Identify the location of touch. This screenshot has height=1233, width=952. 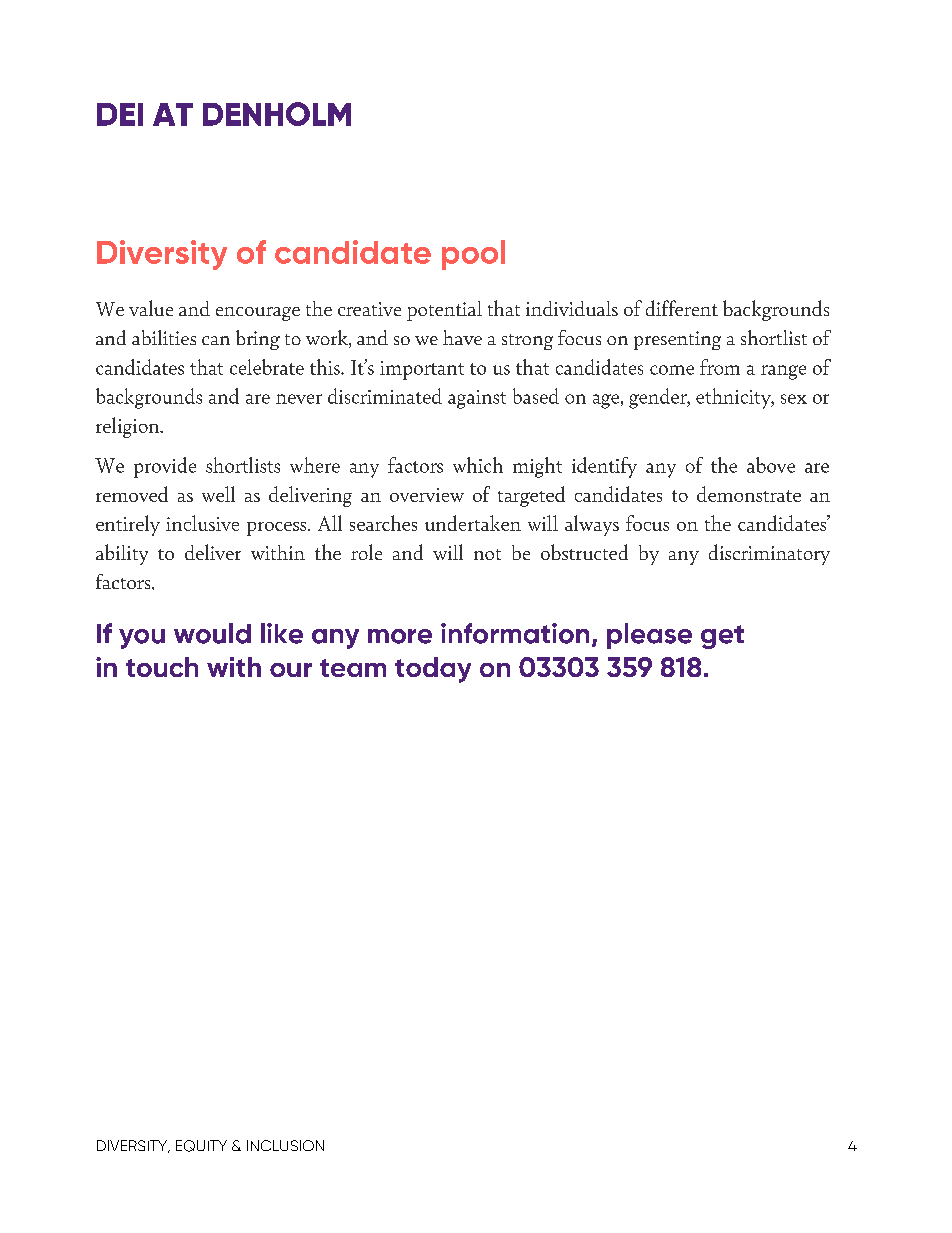
(162, 667).
